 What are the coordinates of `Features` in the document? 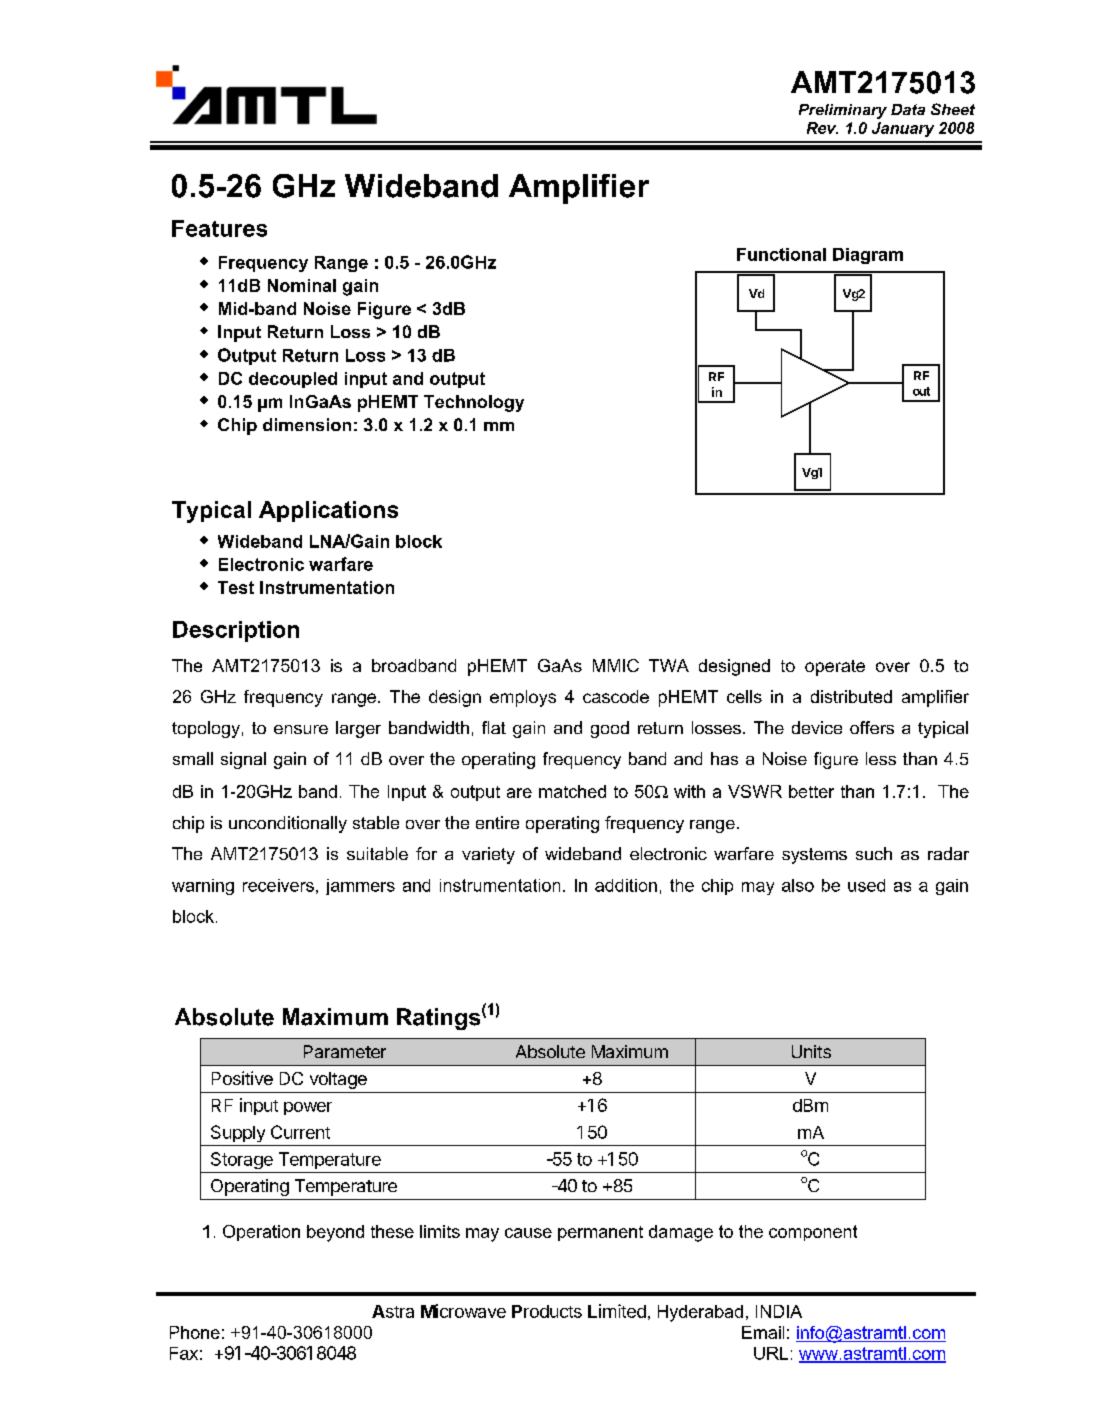 It's located at (219, 228).
